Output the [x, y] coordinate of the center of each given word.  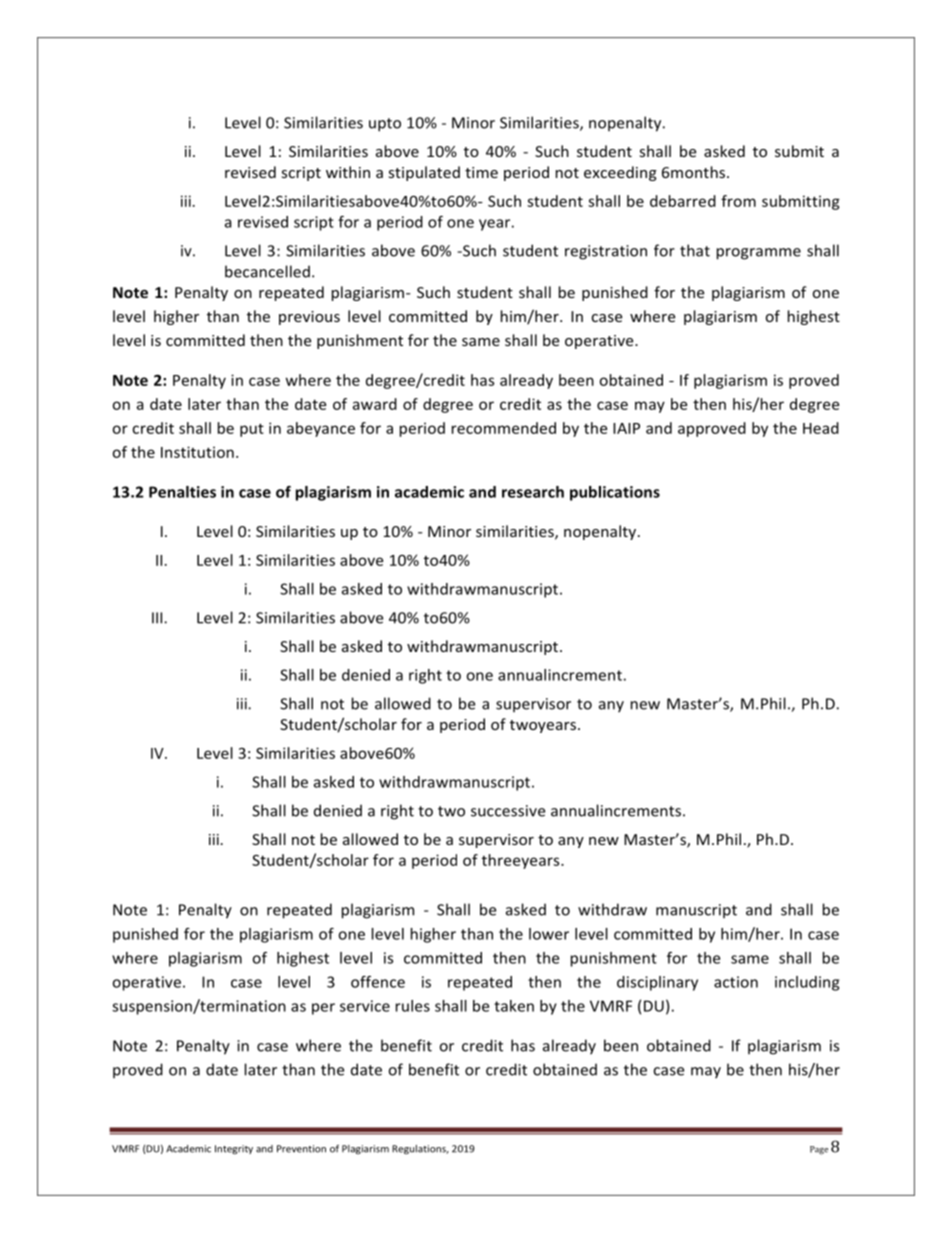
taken [514, 1006]
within [348, 172]
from [738, 201]
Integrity [234, 1149]
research [533, 492]
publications [615, 493]
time [481, 172]
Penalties [182, 492]
